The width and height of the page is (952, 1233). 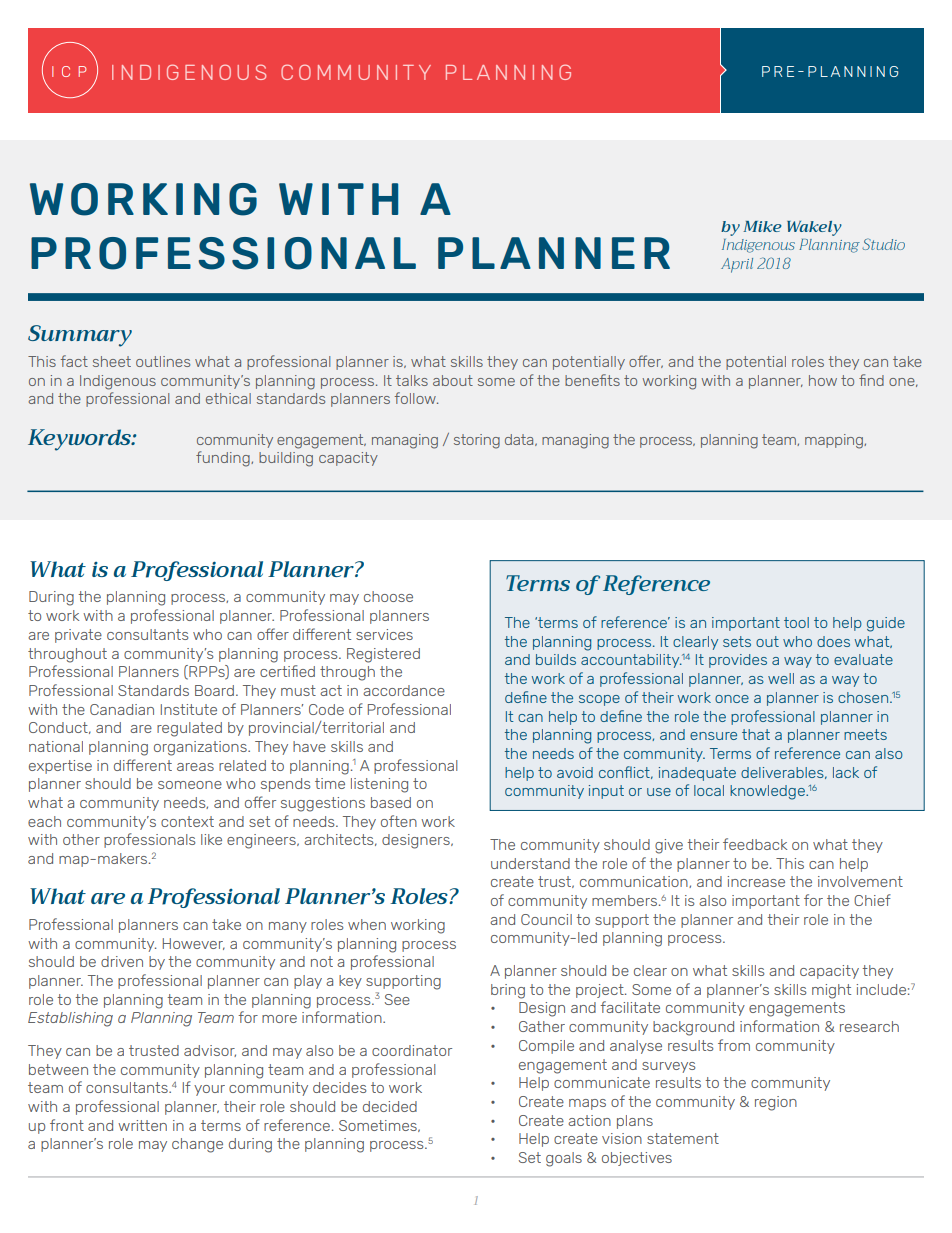 I want to click on based, so click(x=391, y=802).
